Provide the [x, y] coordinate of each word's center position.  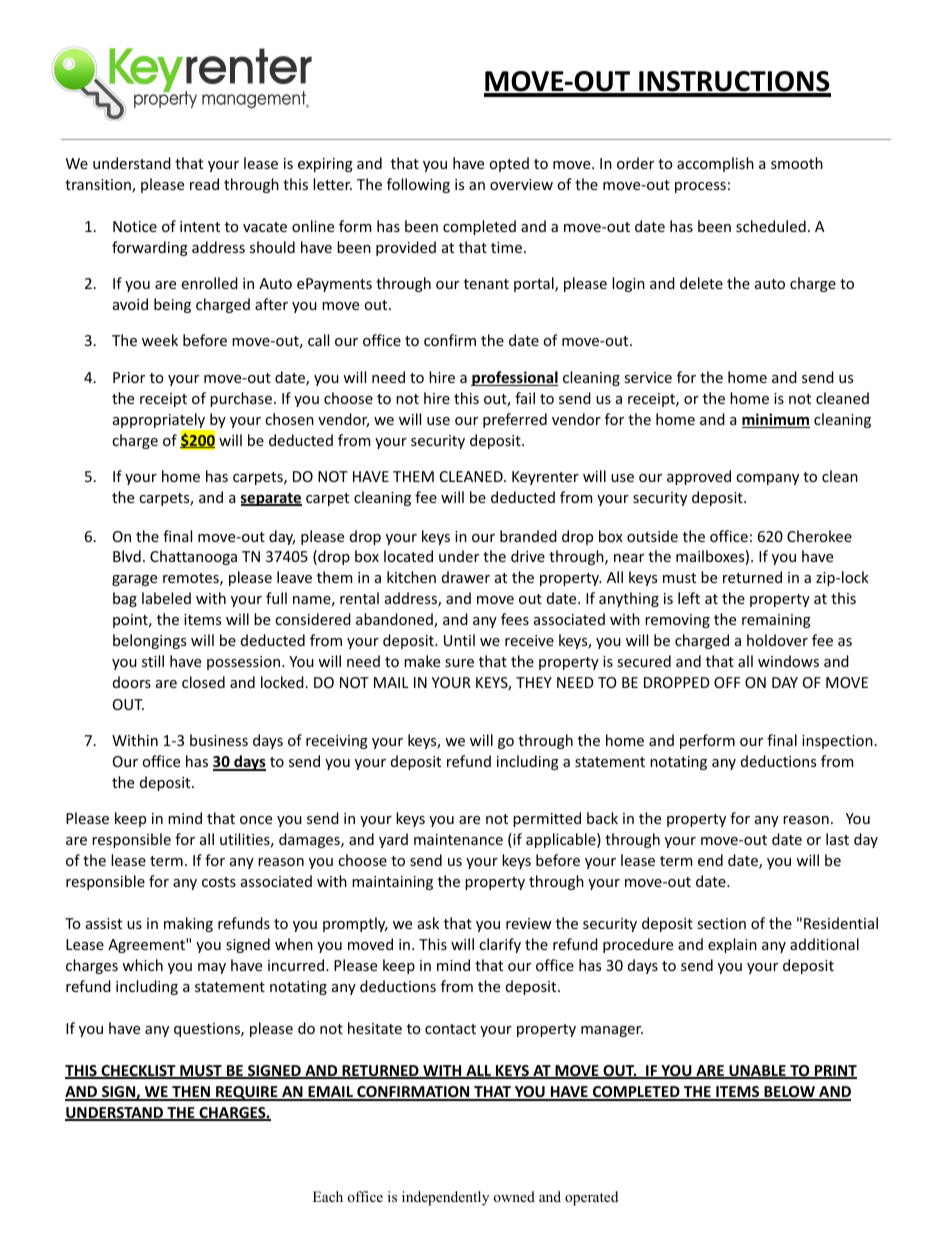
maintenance [458, 839]
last [837, 839]
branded [528, 536]
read [204, 184]
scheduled [771, 226]
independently [445, 1198]
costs [219, 882]
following [418, 185]
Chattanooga [193, 557]
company [767, 479]
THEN [191, 1093]
